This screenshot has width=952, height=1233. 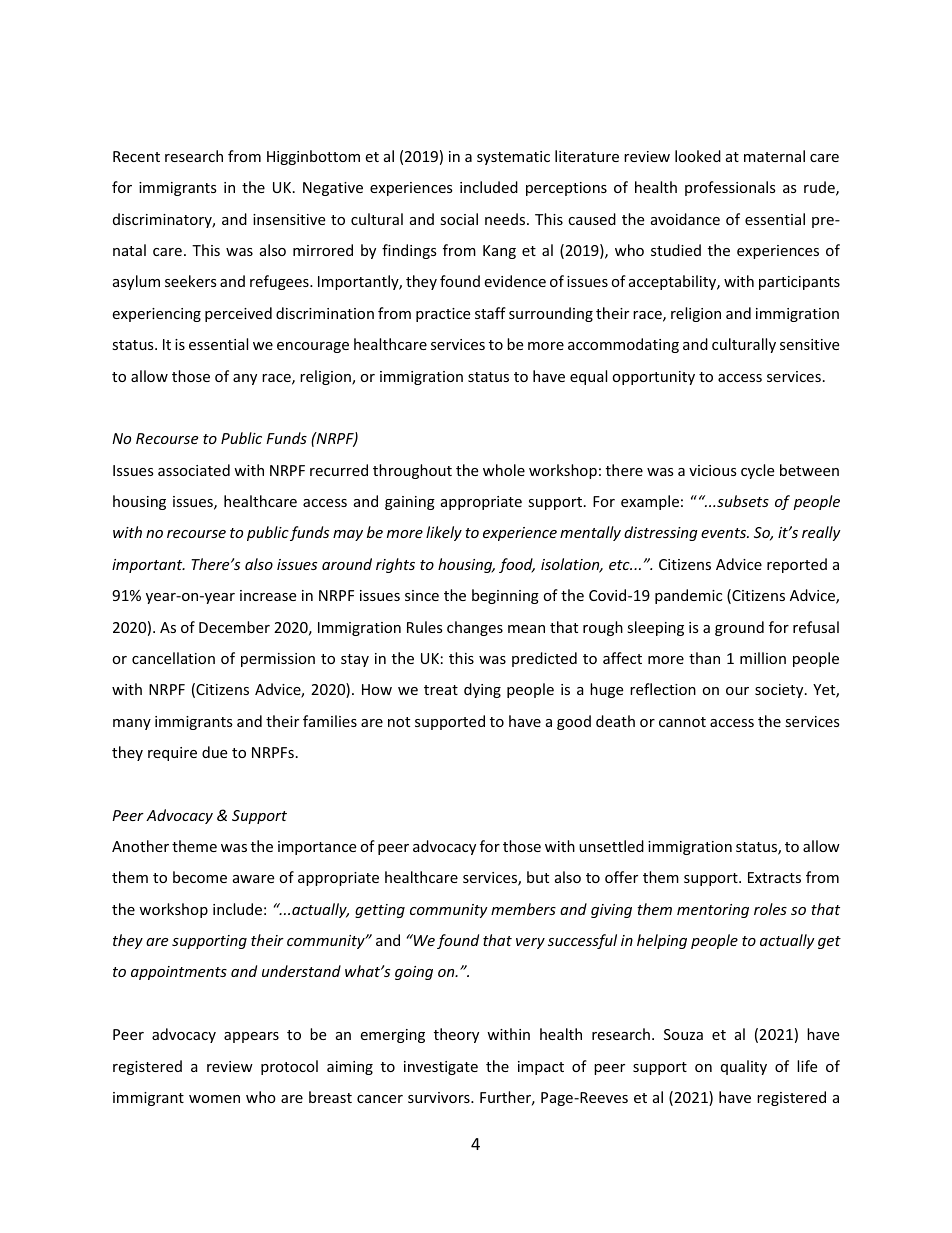 I want to click on cycle, so click(x=757, y=471).
